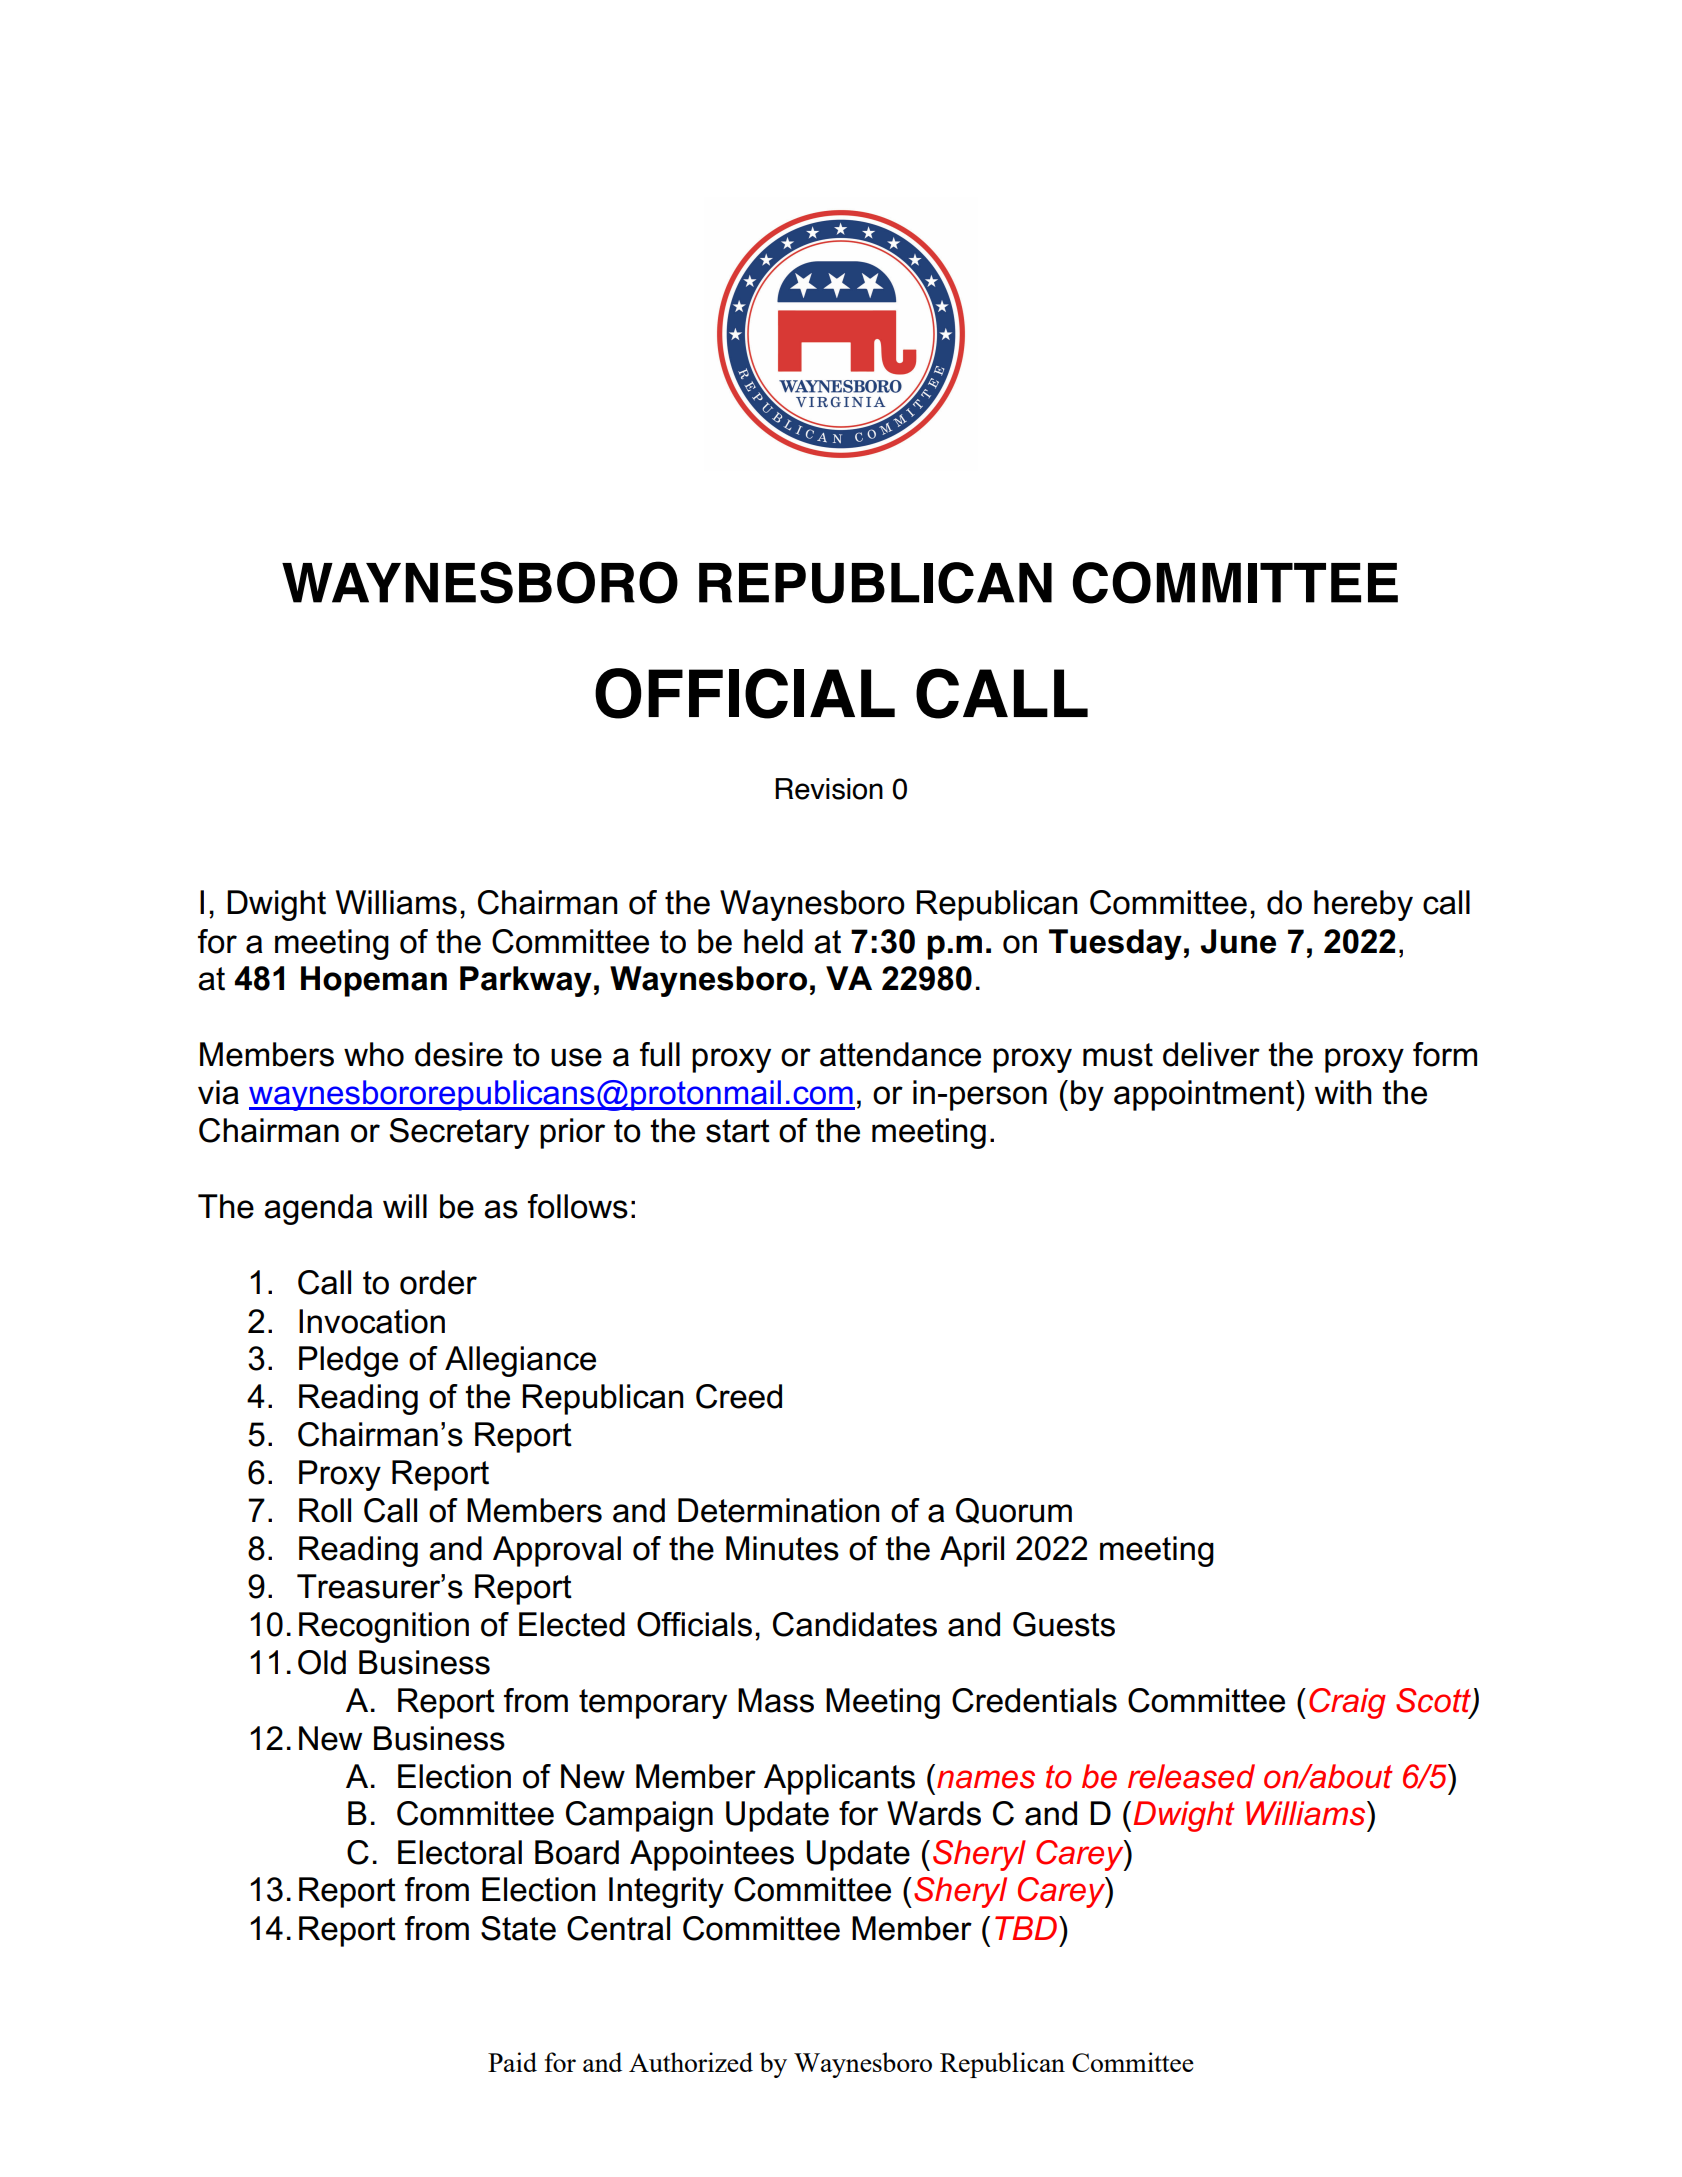 The width and height of the page is (1682, 2177). I want to click on agenda, so click(318, 1209).
